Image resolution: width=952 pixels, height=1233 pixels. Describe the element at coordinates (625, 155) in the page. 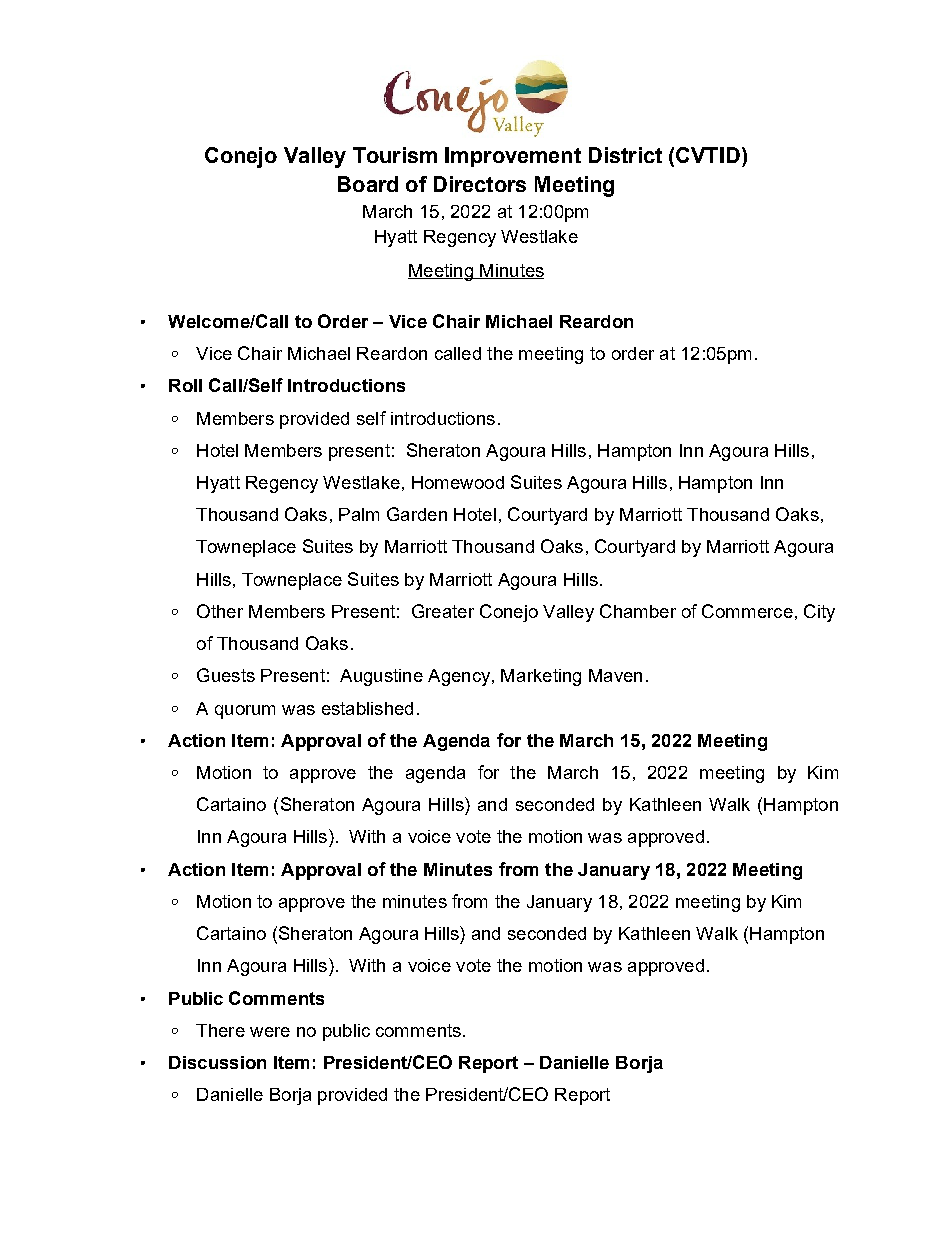

I see `District` at that location.
